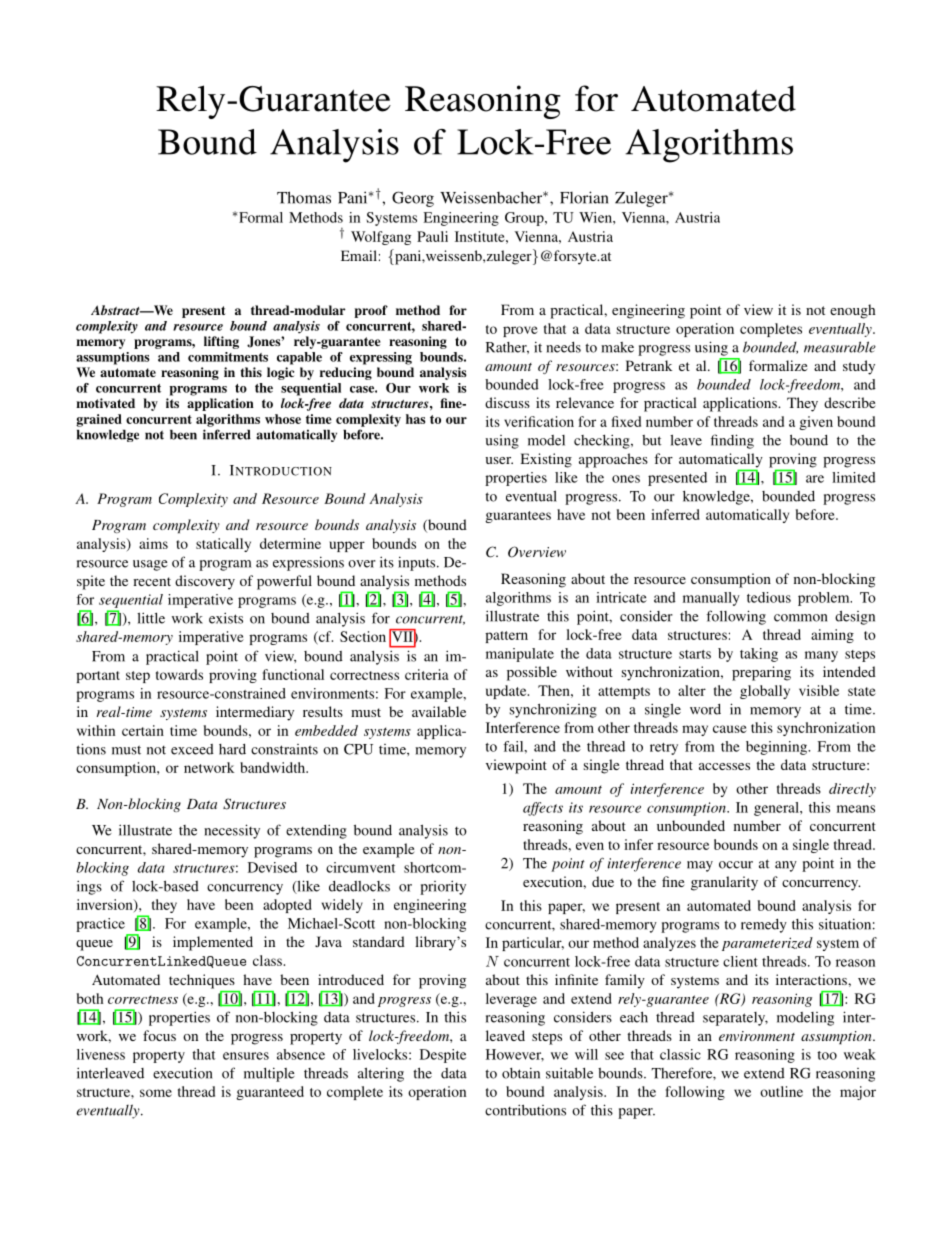 This screenshot has width=952, height=1233. What do you see at coordinates (506, 637) in the screenshot?
I see `pattern` at bounding box center [506, 637].
